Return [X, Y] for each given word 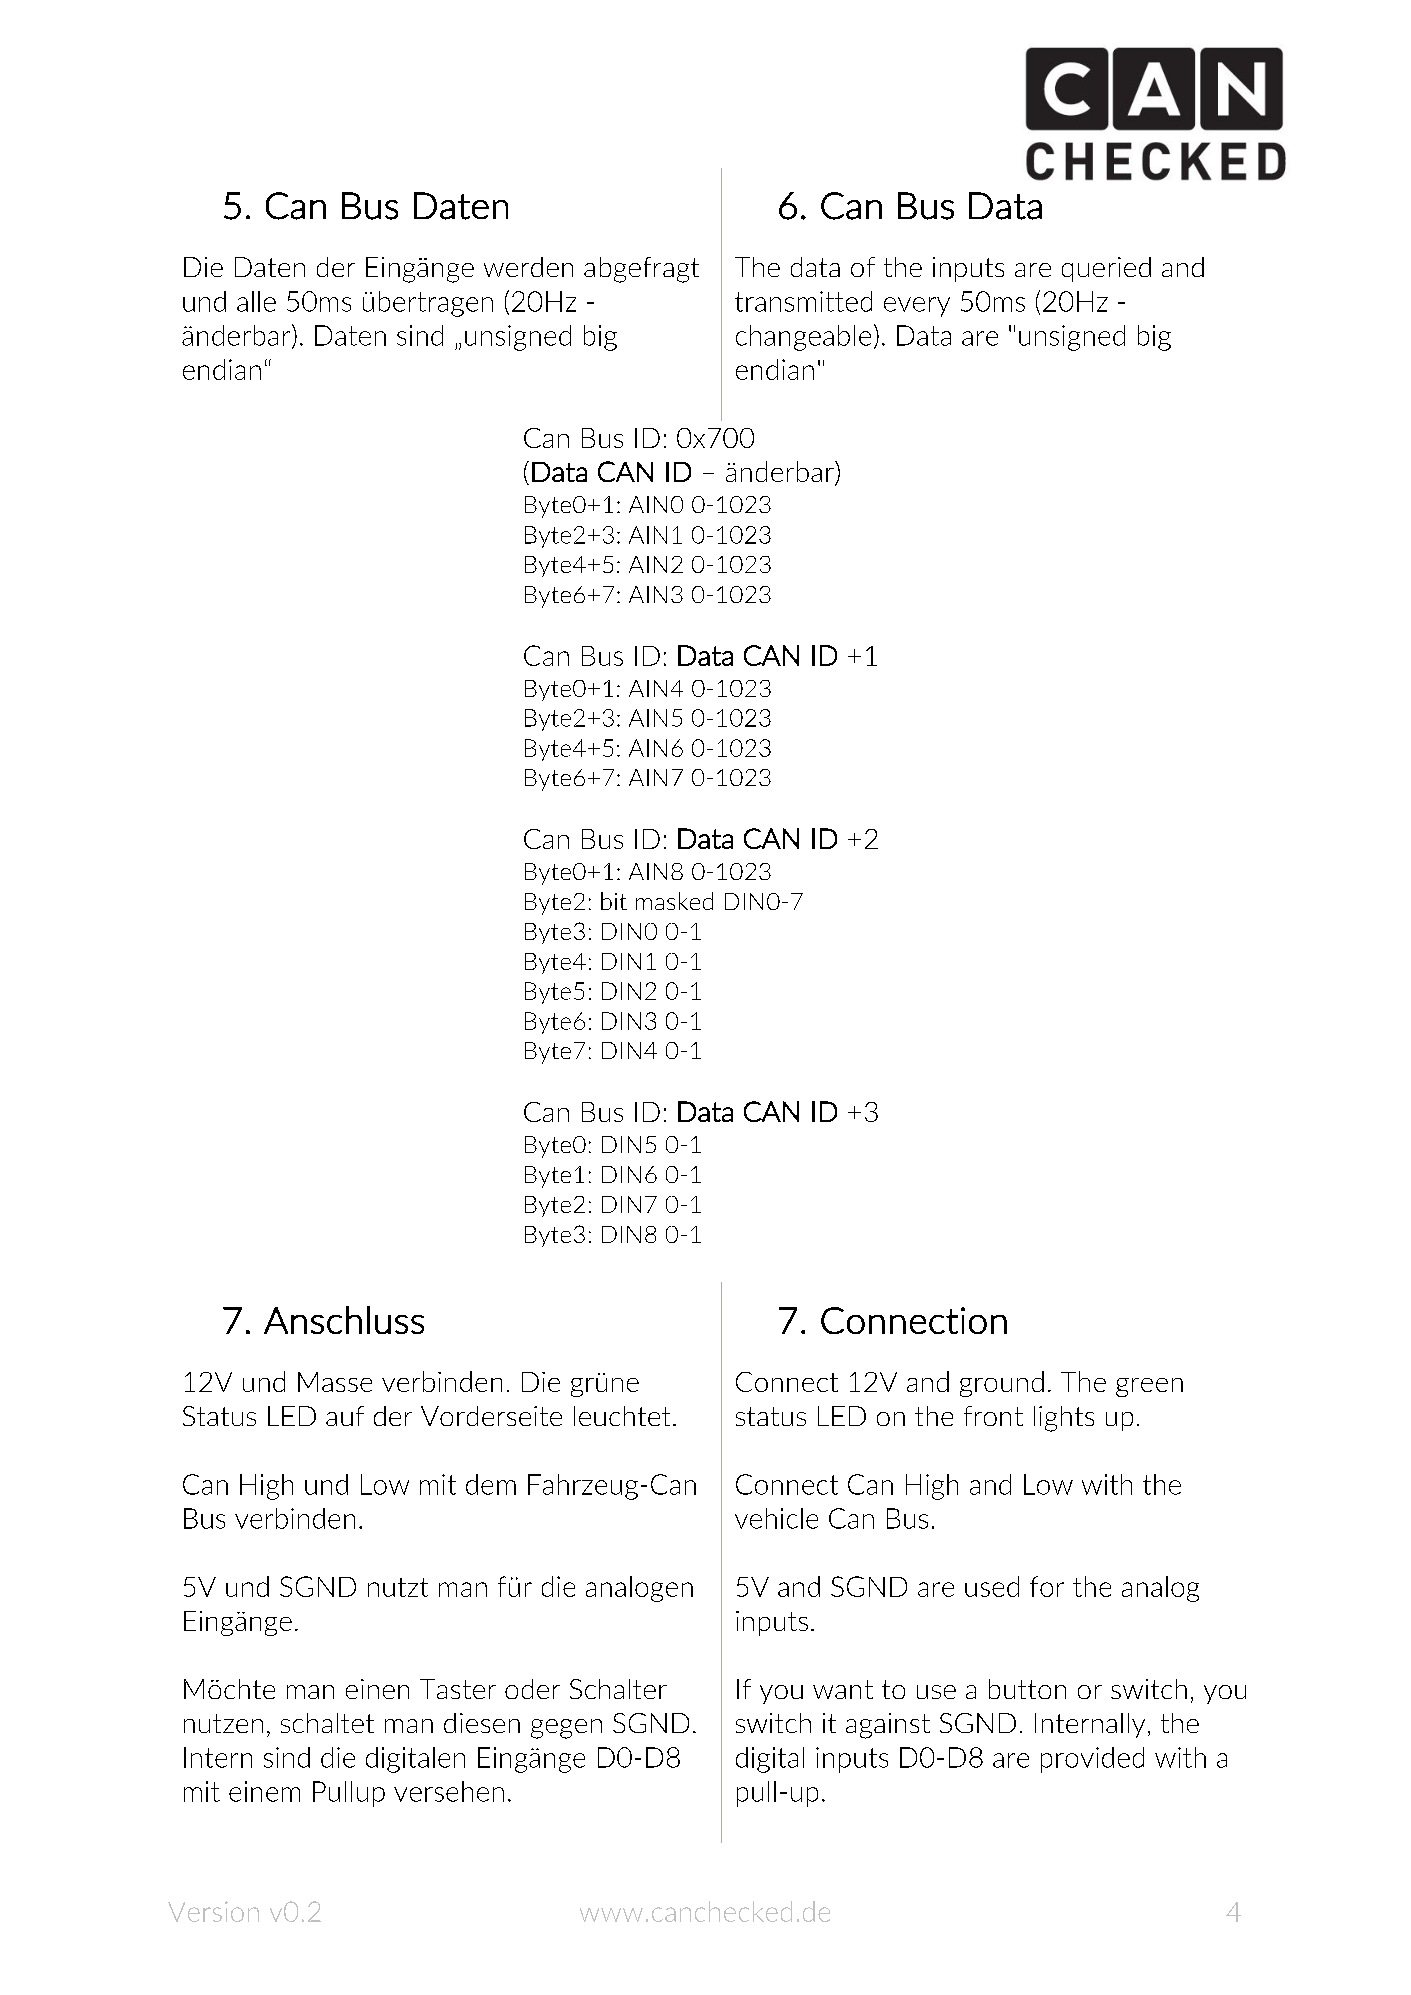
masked [674, 901]
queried [1106, 269]
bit [614, 901]
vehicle [776, 1518]
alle [256, 301]
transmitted [803, 301]
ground [1002, 1384]
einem [264, 1791]
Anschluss [344, 1320]
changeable [803, 338]
